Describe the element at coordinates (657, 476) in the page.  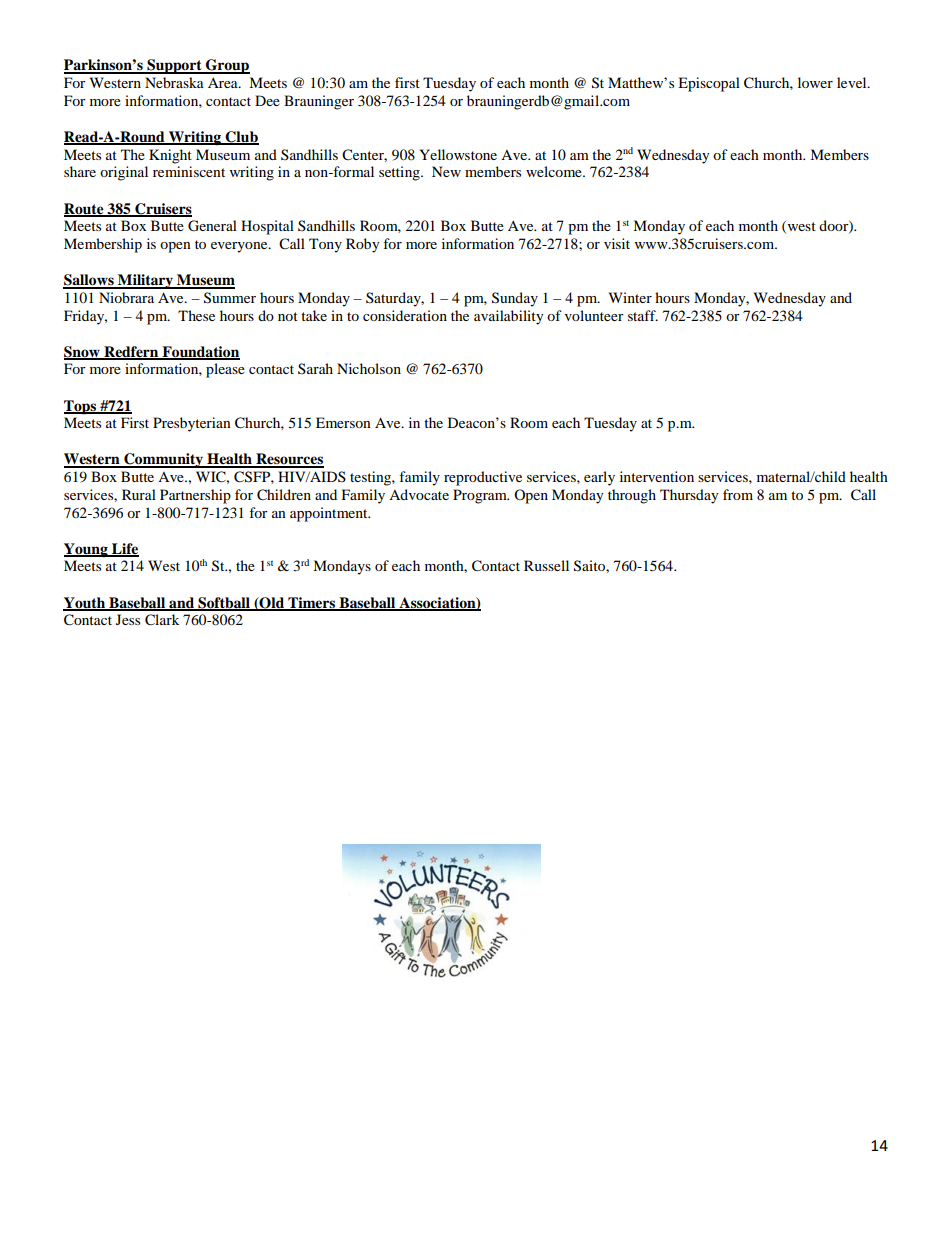
I see `intervention` at that location.
